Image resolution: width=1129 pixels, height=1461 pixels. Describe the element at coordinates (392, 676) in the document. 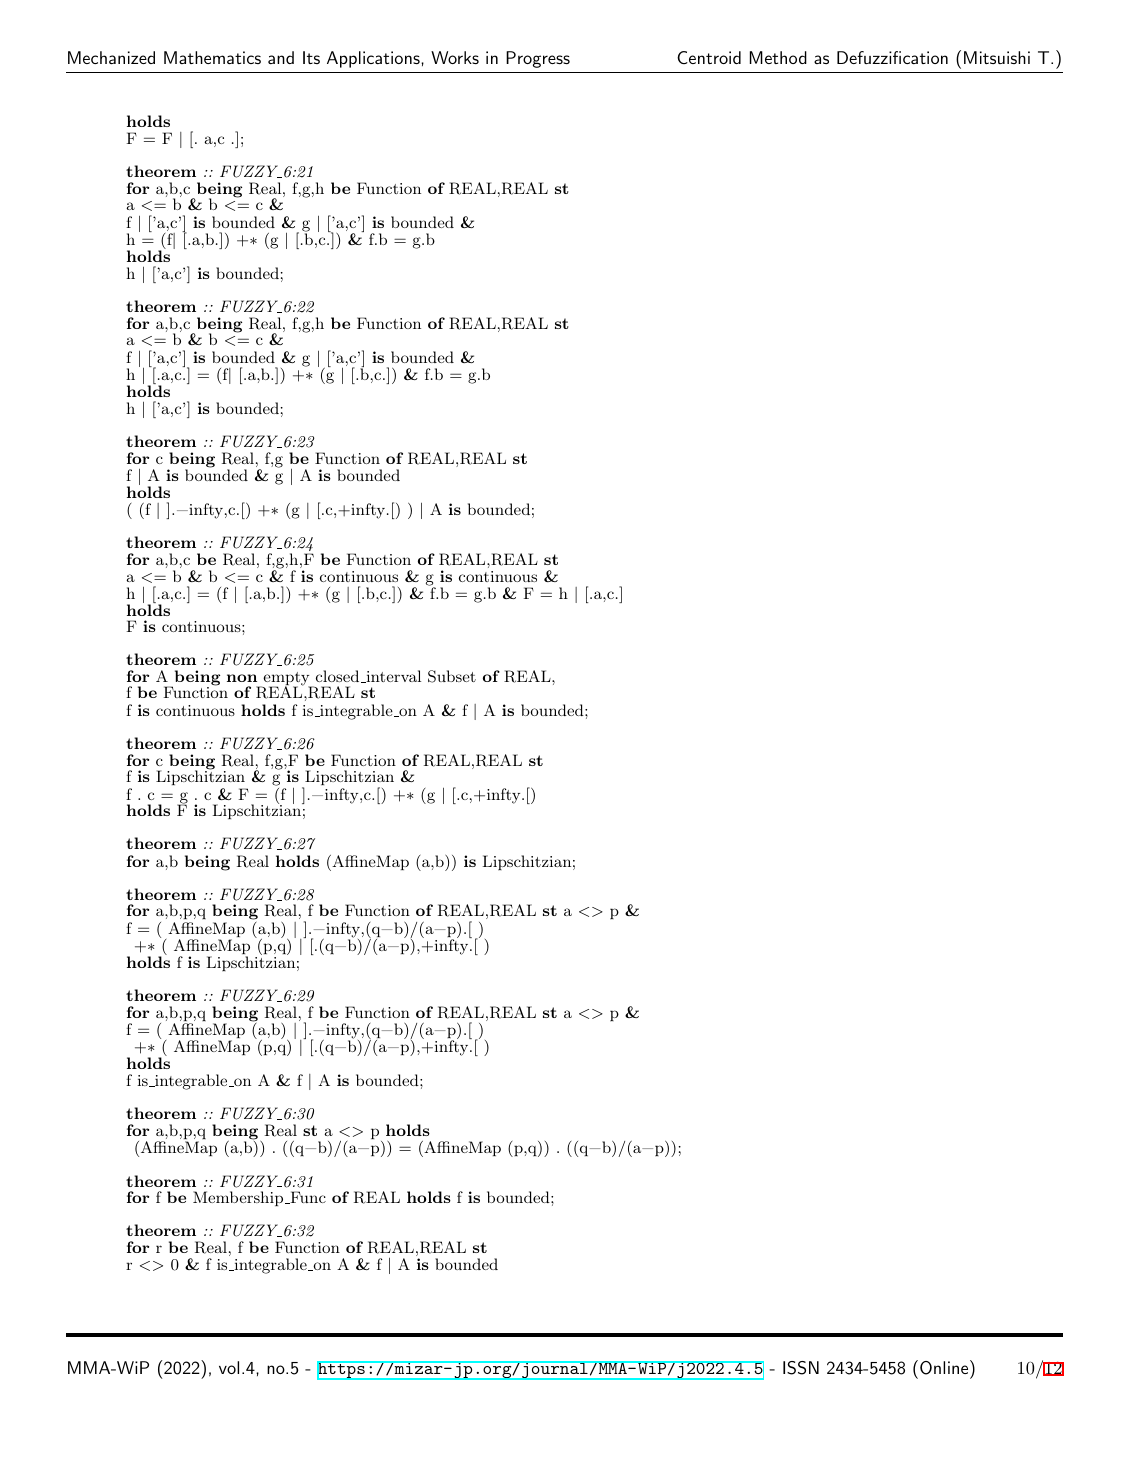

I see `interval` at that location.
